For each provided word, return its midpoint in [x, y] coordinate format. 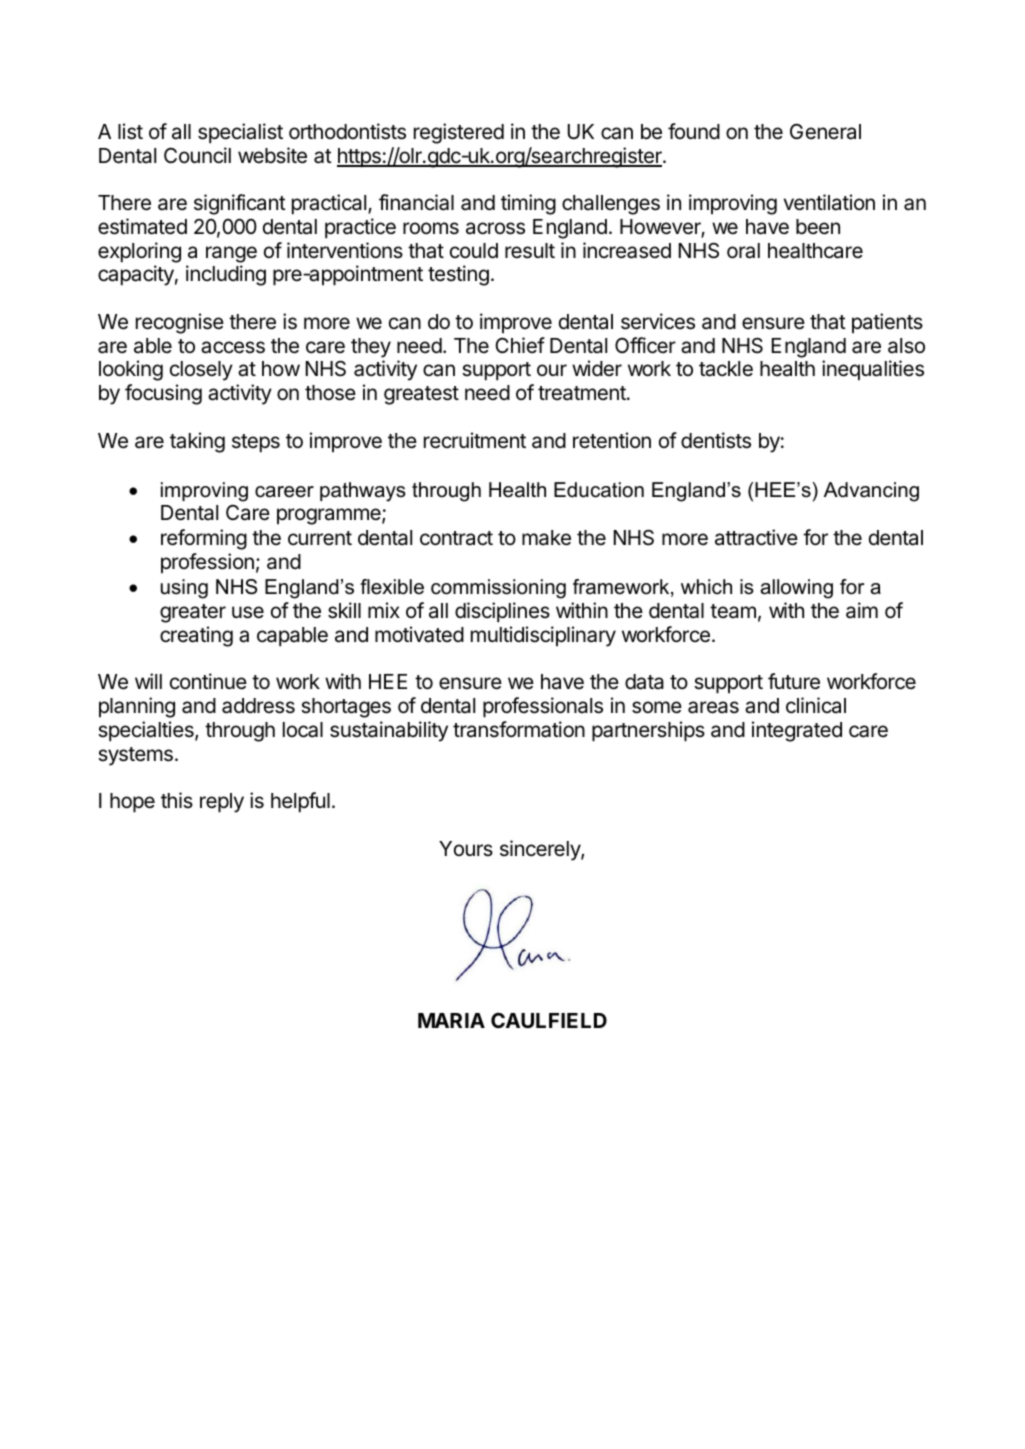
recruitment [475, 440]
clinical [816, 705]
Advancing [871, 492]
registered [459, 133]
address [258, 706]
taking [197, 442]
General [825, 131]
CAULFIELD [549, 1020]
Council [197, 155]
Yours [466, 849]
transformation [519, 729]
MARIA [451, 1020]
